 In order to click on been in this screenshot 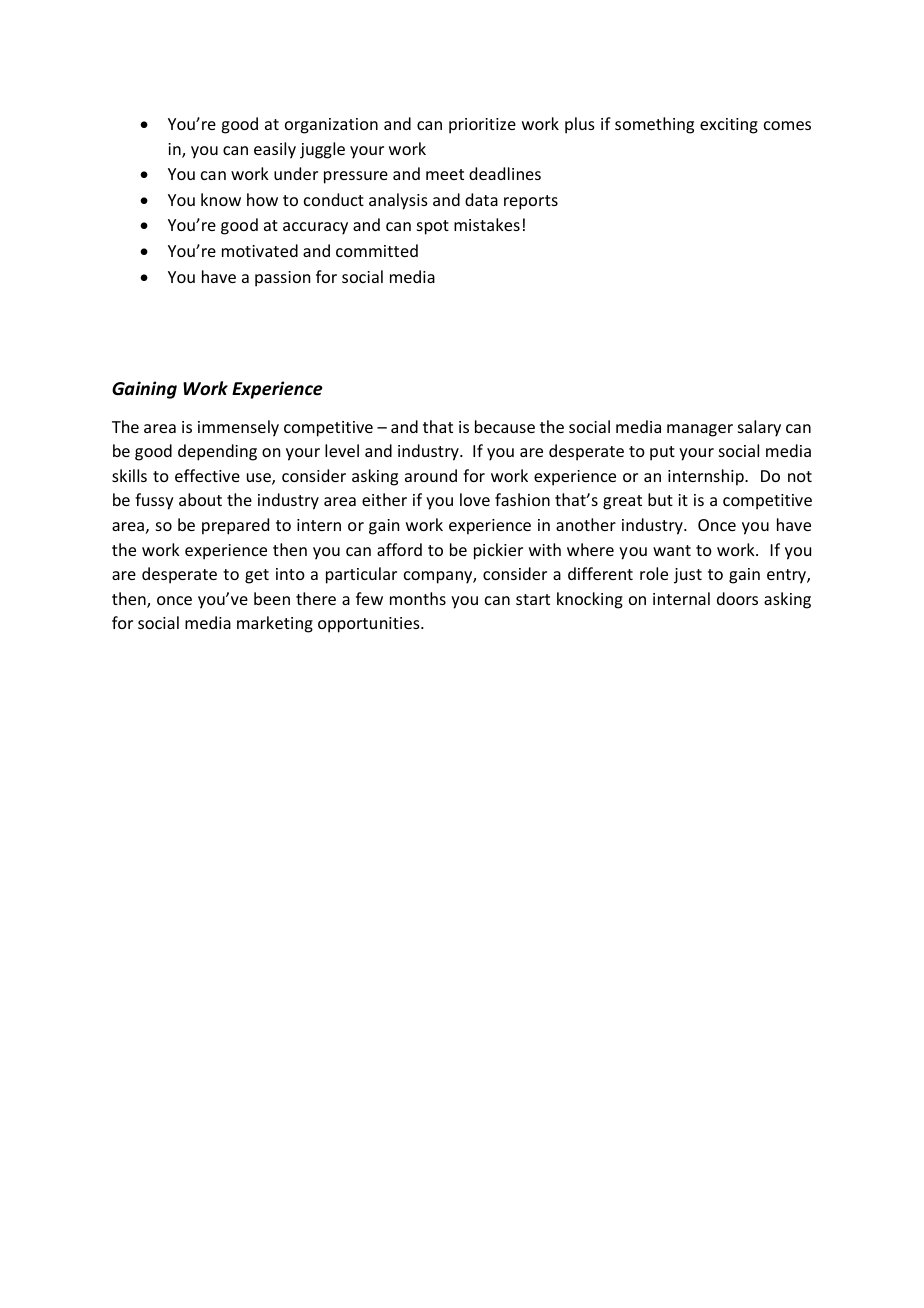, I will do `click(272, 598)`.
